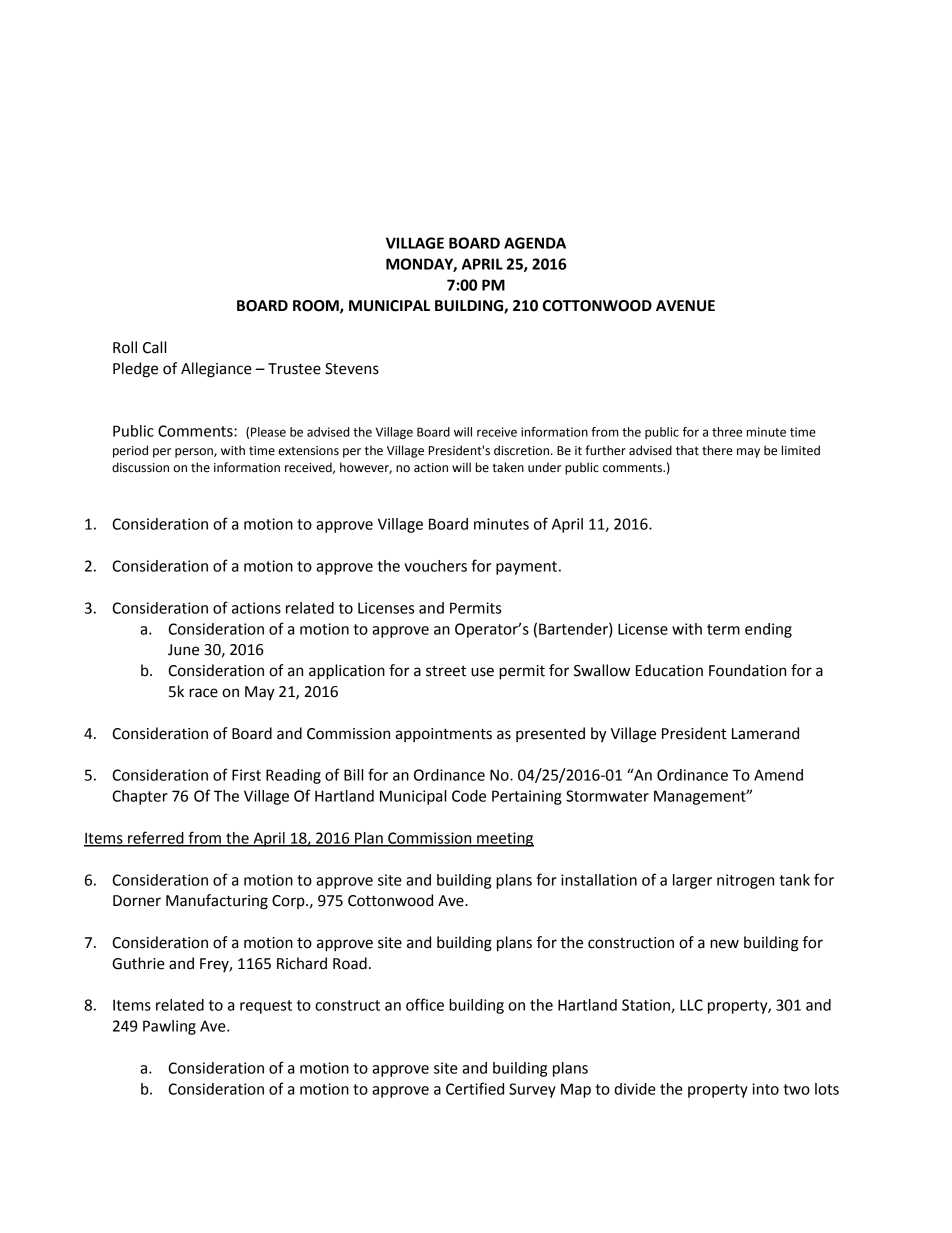 The height and width of the image is (1233, 952). Describe the element at coordinates (535, 243) in the image. I see `AGENDA` at that location.
